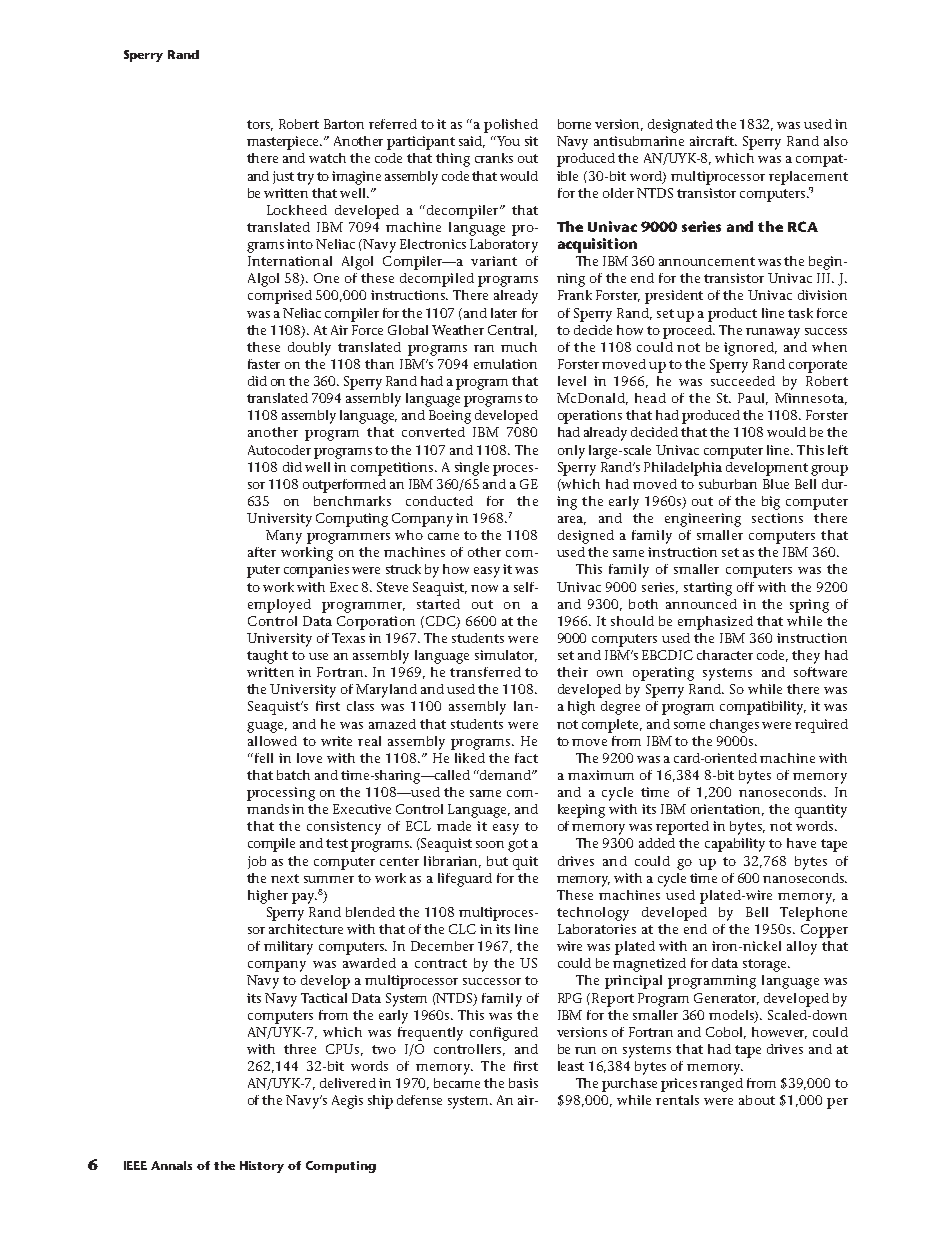  What do you see at coordinates (494, 158) in the screenshot?
I see `cranks` at bounding box center [494, 158].
